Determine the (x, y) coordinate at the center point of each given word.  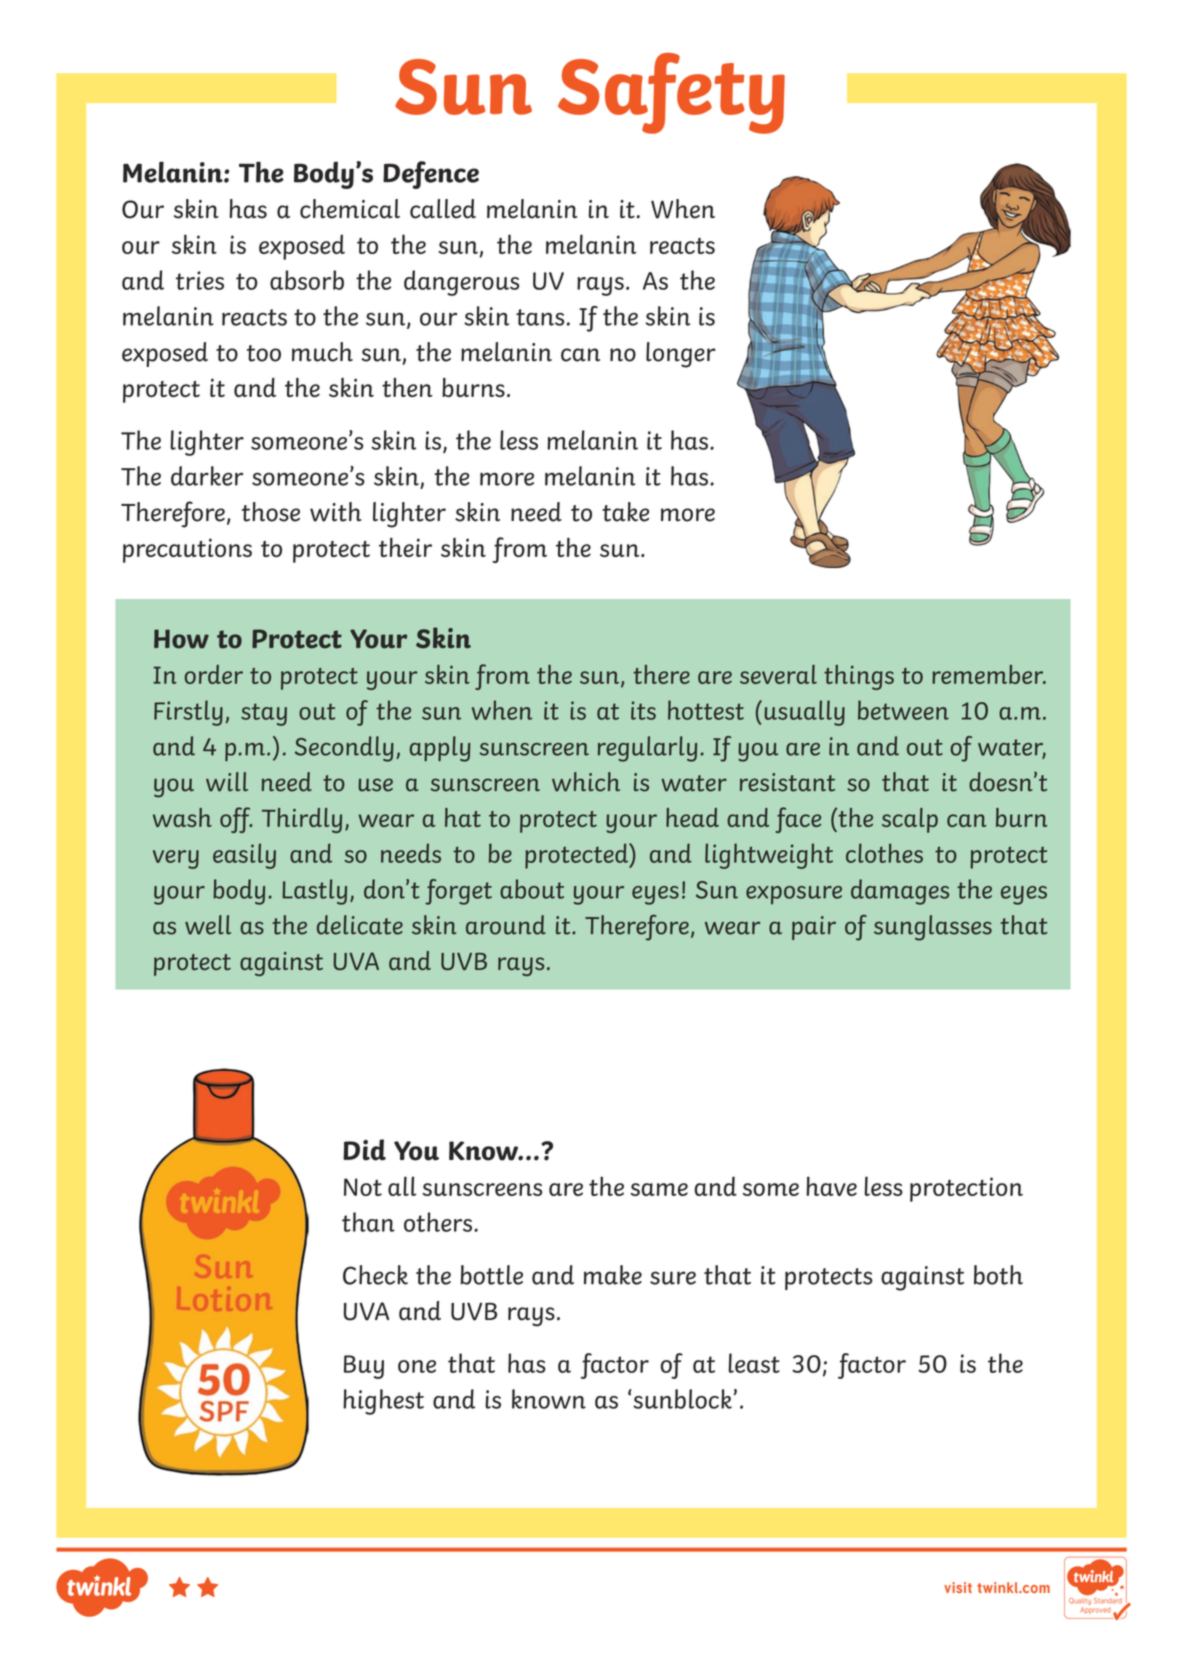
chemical (350, 209)
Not (363, 1187)
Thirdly (302, 820)
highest (383, 1402)
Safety (671, 93)
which (586, 782)
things (859, 677)
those (271, 512)
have (831, 1186)
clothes (884, 853)
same (659, 1189)
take (625, 512)
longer (681, 355)
